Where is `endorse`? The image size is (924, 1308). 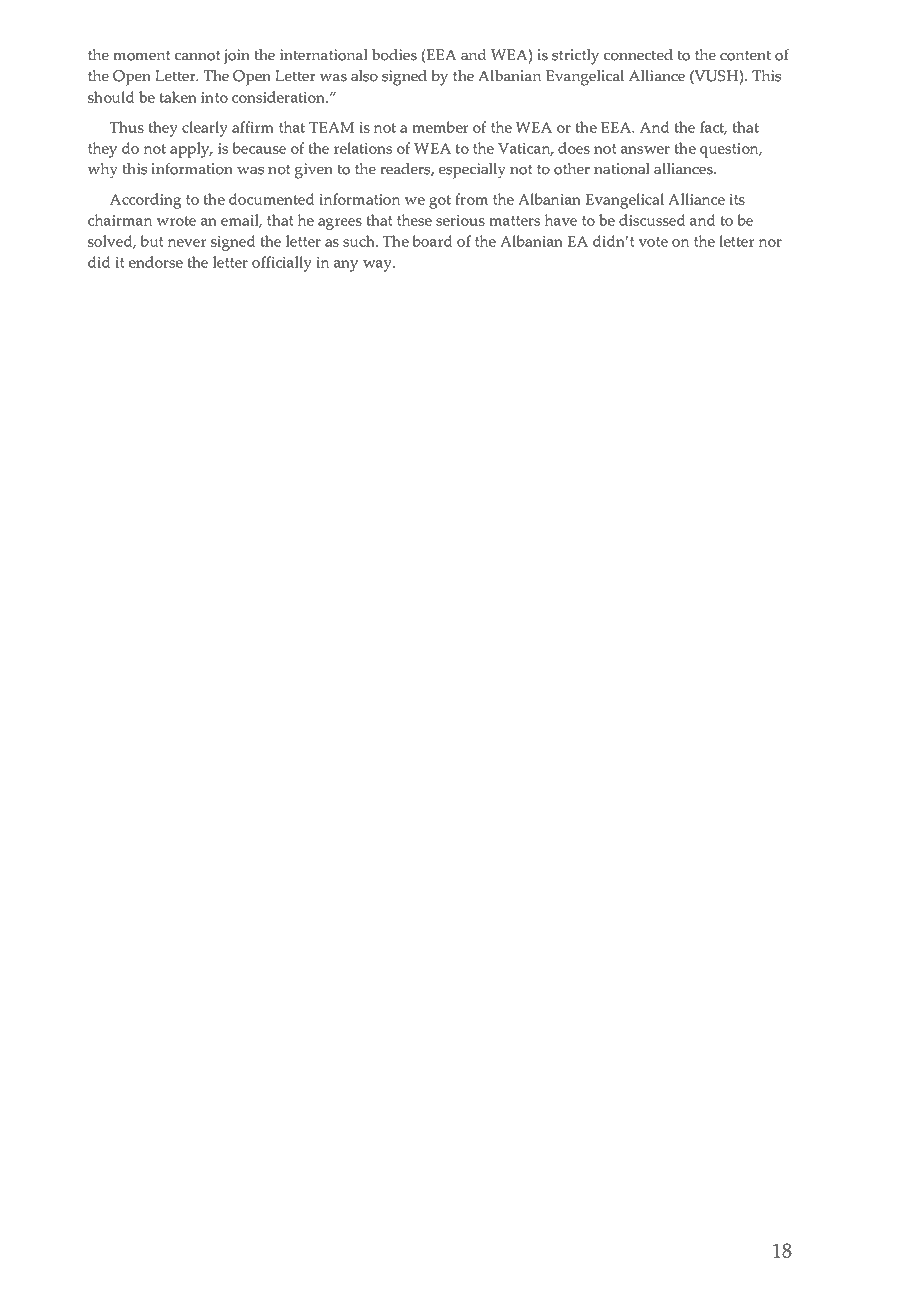 endorse is located at coordinates (156, 262).
